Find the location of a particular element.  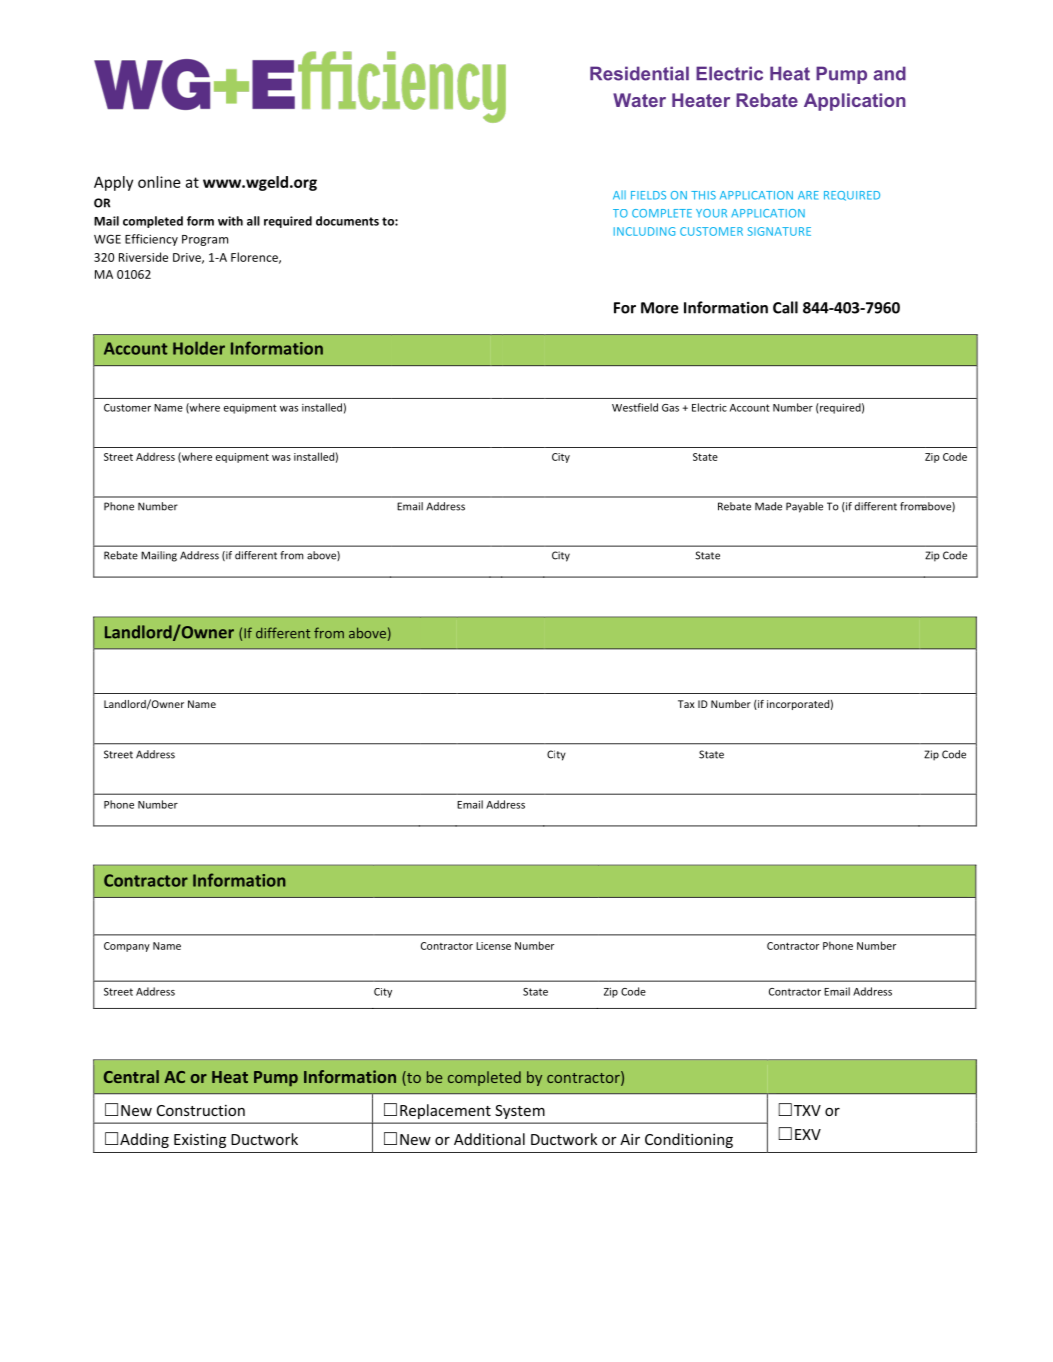

Holder is located at coordinates (199, 348).
